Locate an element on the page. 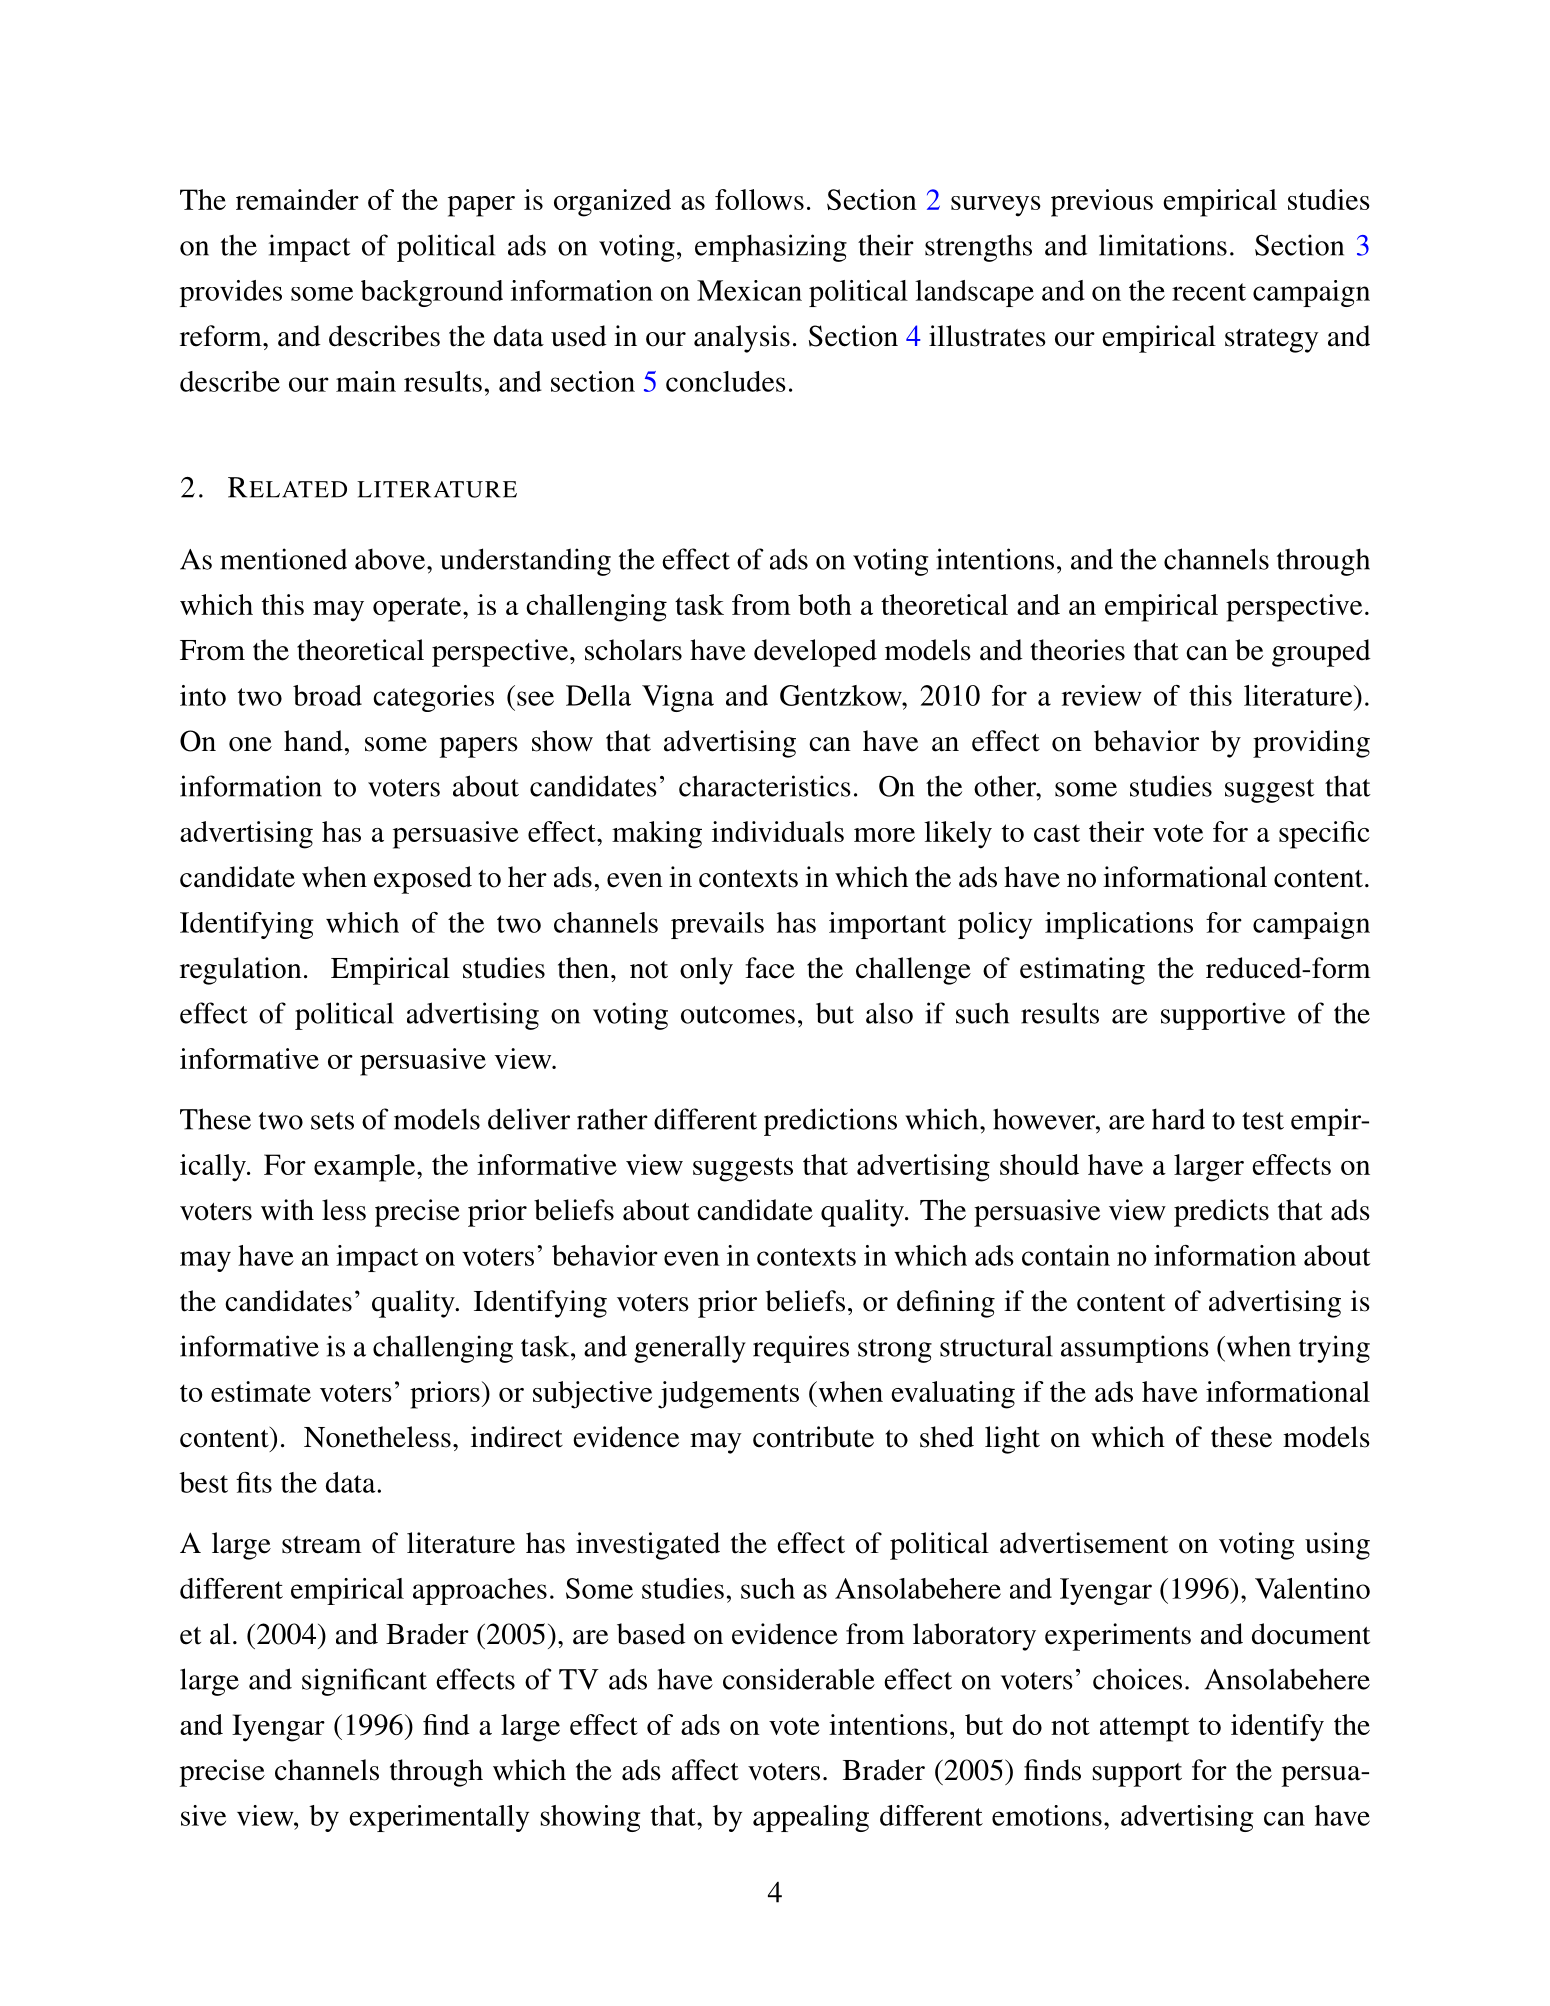  limitations is located at coordinates (1163, 245).
